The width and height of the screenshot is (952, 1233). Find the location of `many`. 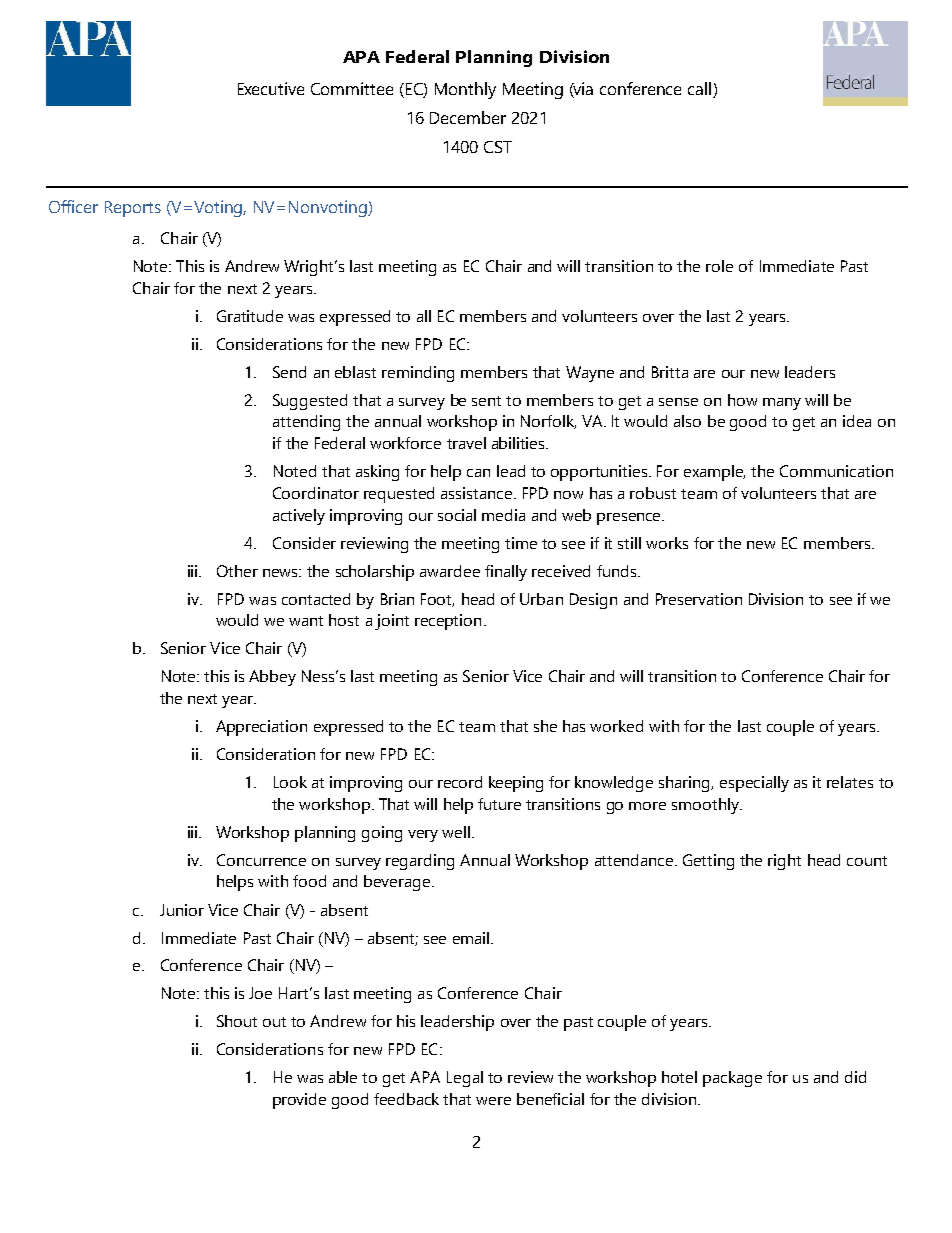

many is located at coordinates (782, 404).
